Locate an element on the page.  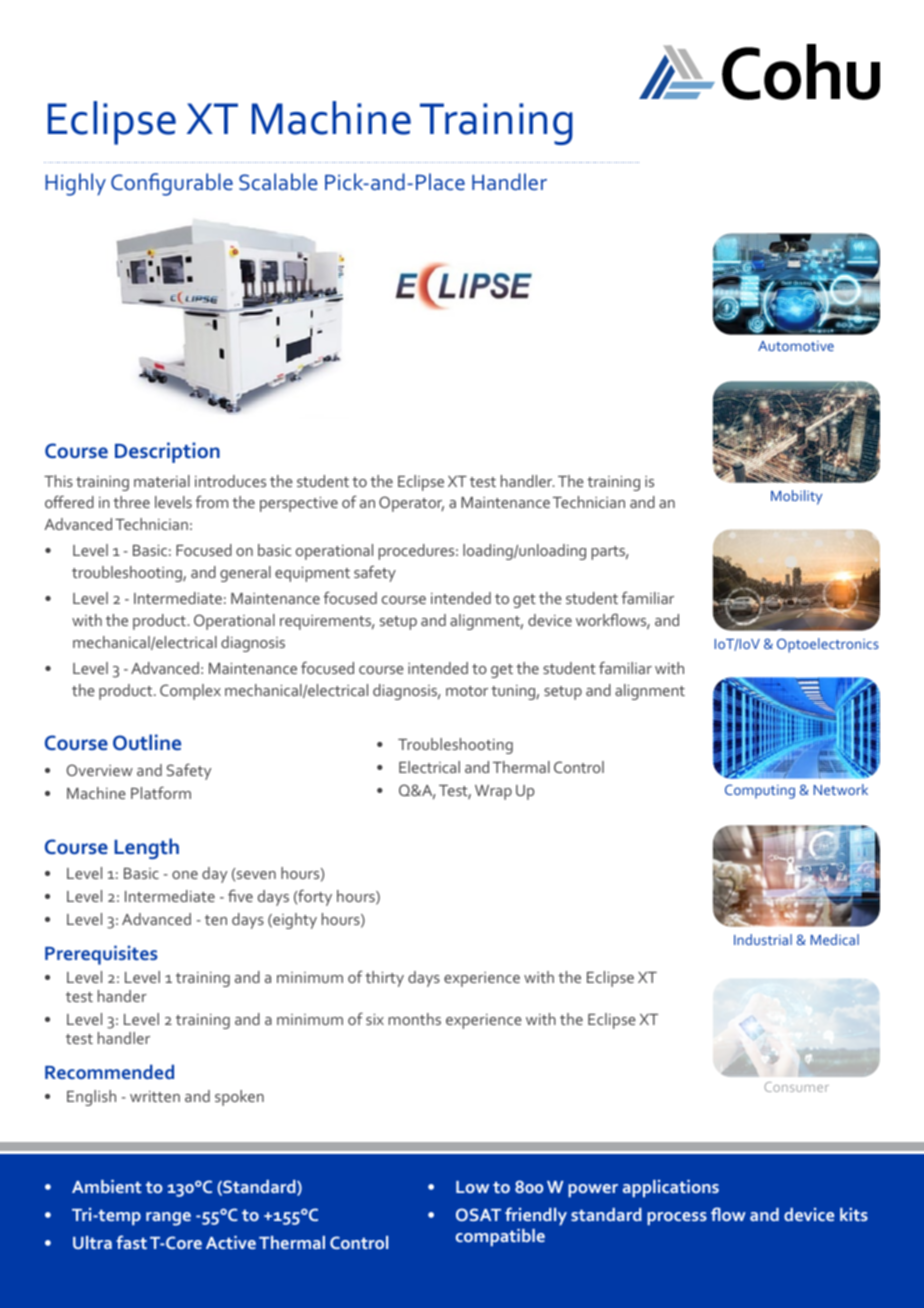
compatible is located at coordinates (500, 1237).
